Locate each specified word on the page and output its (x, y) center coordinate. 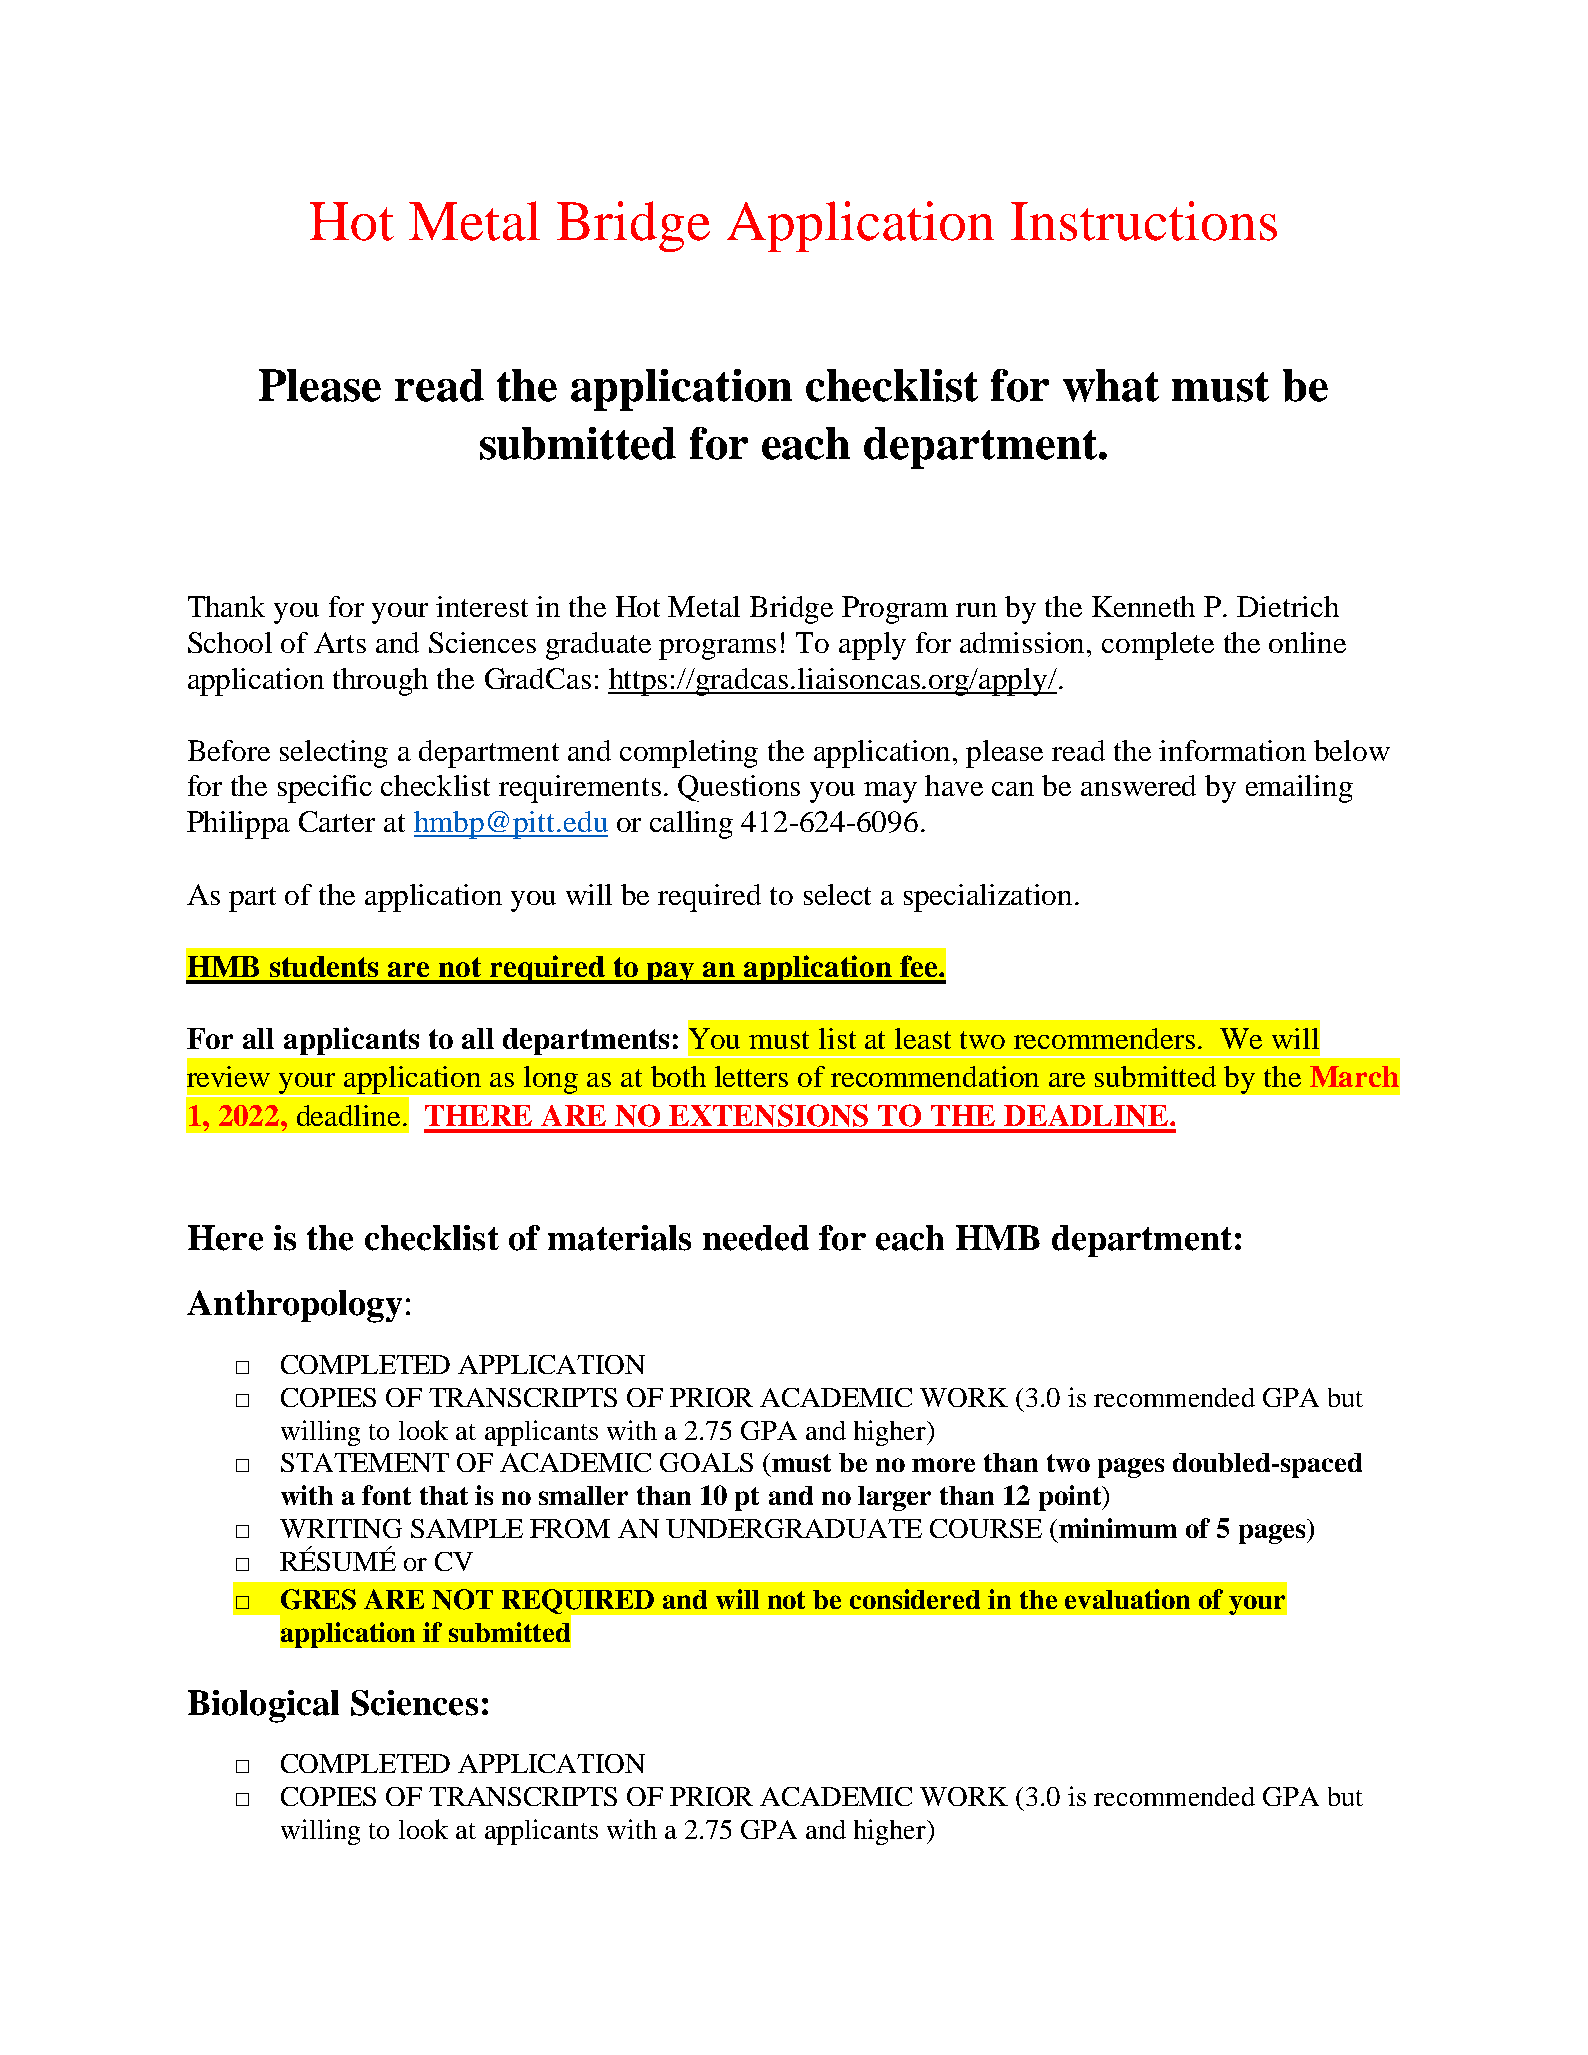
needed (756, 1238)
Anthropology (294, 1306)
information (1232, 750)
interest (482, 606)
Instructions (1144, 221)
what (1111, 385)
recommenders (1104, 1038)
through (380, 682)
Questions (739, 788)
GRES (318, 1599)
